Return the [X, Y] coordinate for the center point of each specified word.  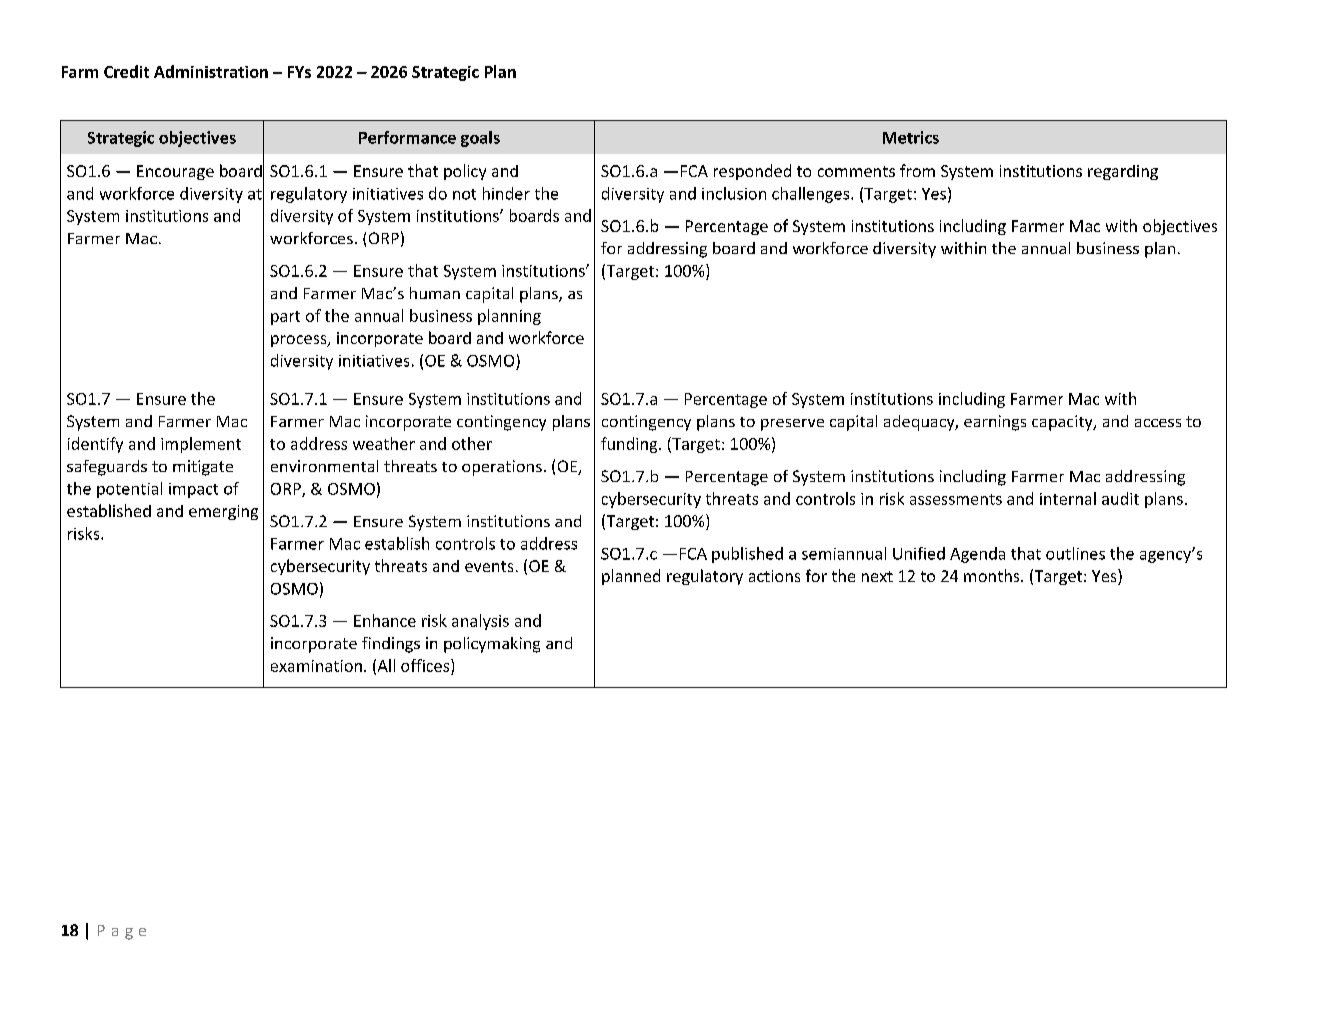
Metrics [911, 137]
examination [316, 666]
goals [480, 139]
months [993, 575]
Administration [211, 71]
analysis [480, 622]
